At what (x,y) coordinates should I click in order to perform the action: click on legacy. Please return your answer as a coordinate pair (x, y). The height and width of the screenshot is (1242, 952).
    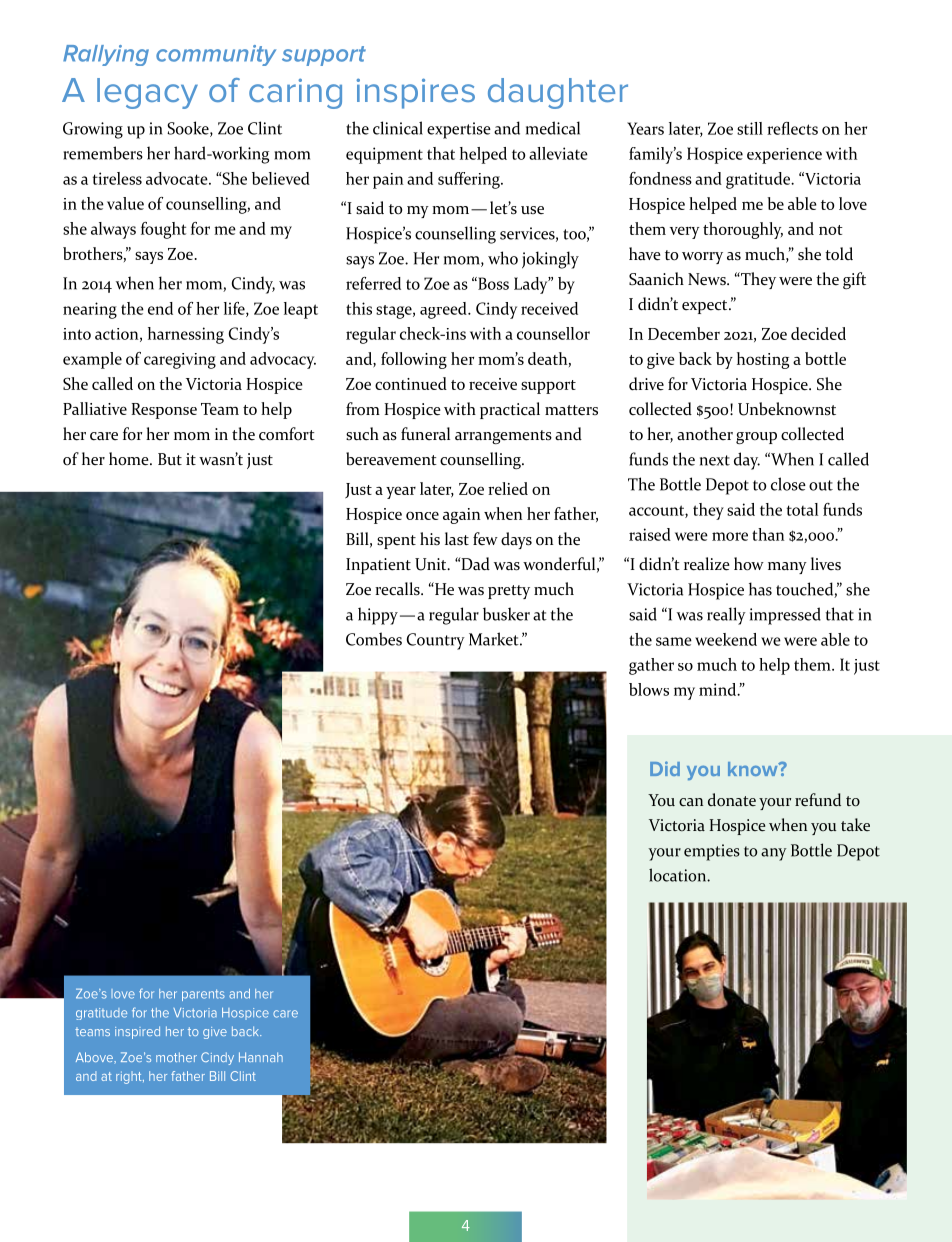
    Looking at the image, I should click on (147, 93).
